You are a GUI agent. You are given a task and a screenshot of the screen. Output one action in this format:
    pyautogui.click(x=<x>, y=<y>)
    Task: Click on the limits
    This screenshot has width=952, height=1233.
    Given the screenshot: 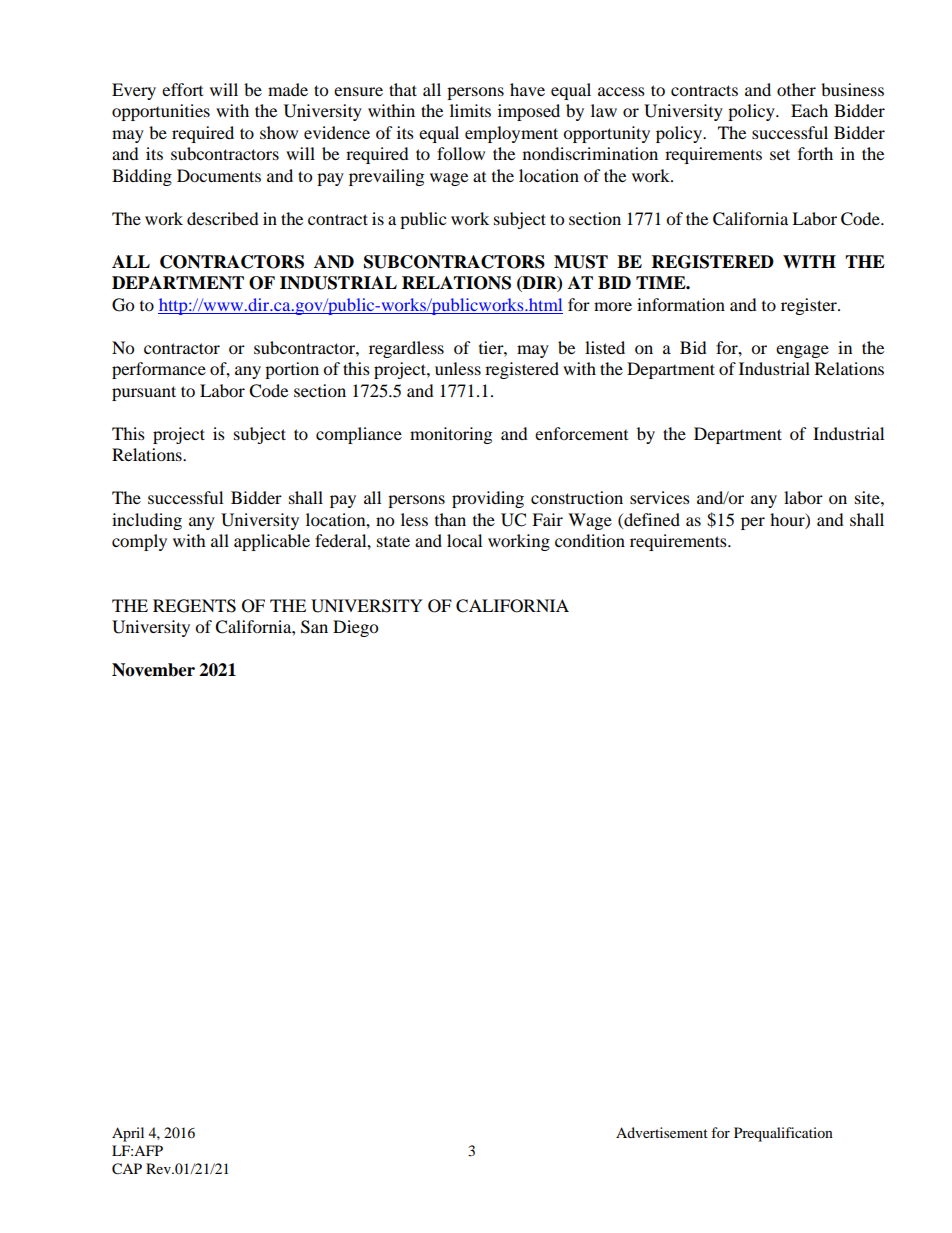 What is the action you would take?
    pyautogui.click(x=470, y=110)
